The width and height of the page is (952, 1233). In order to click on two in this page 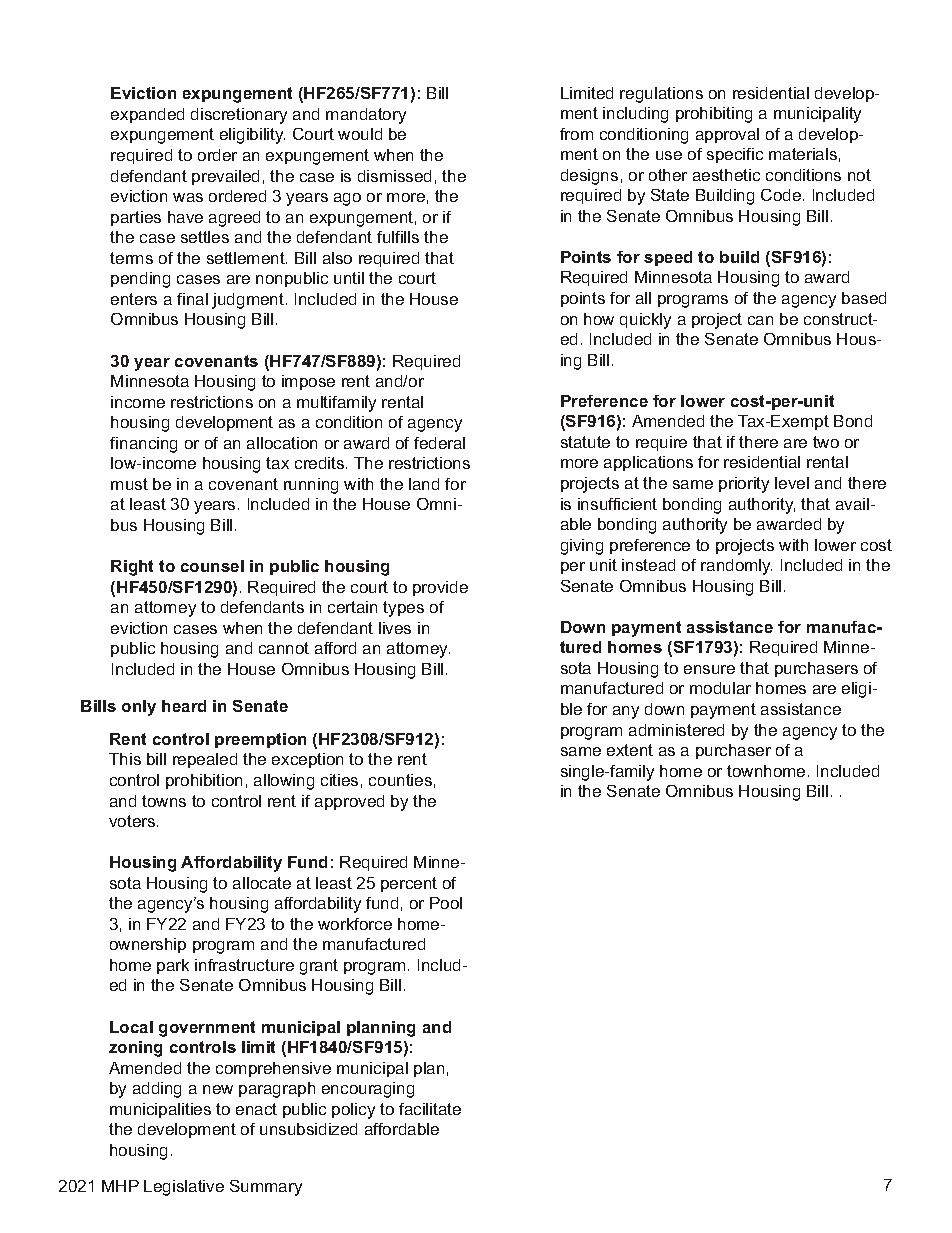, I will do `click(826, 442)`.
